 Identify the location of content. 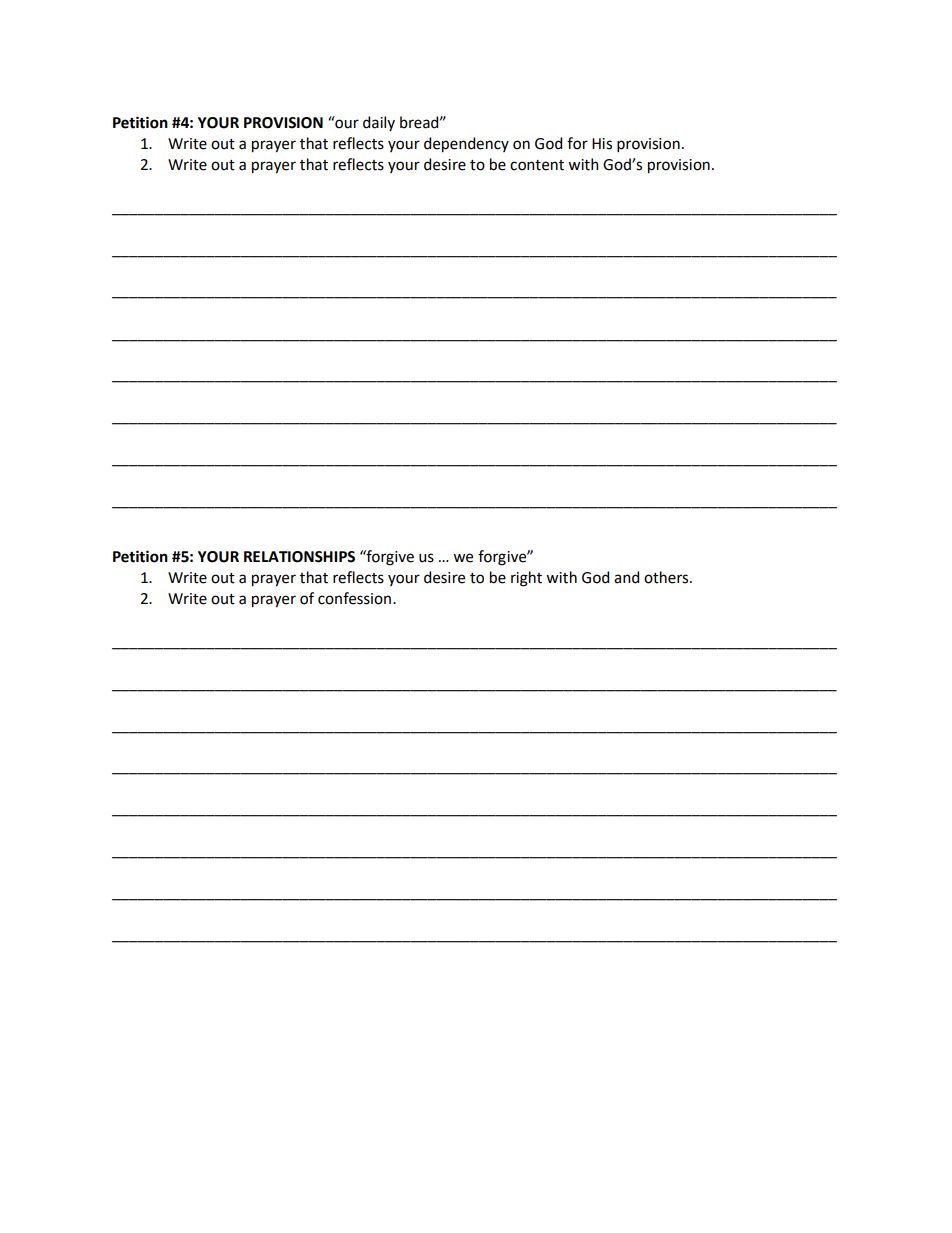
(537, 165).
